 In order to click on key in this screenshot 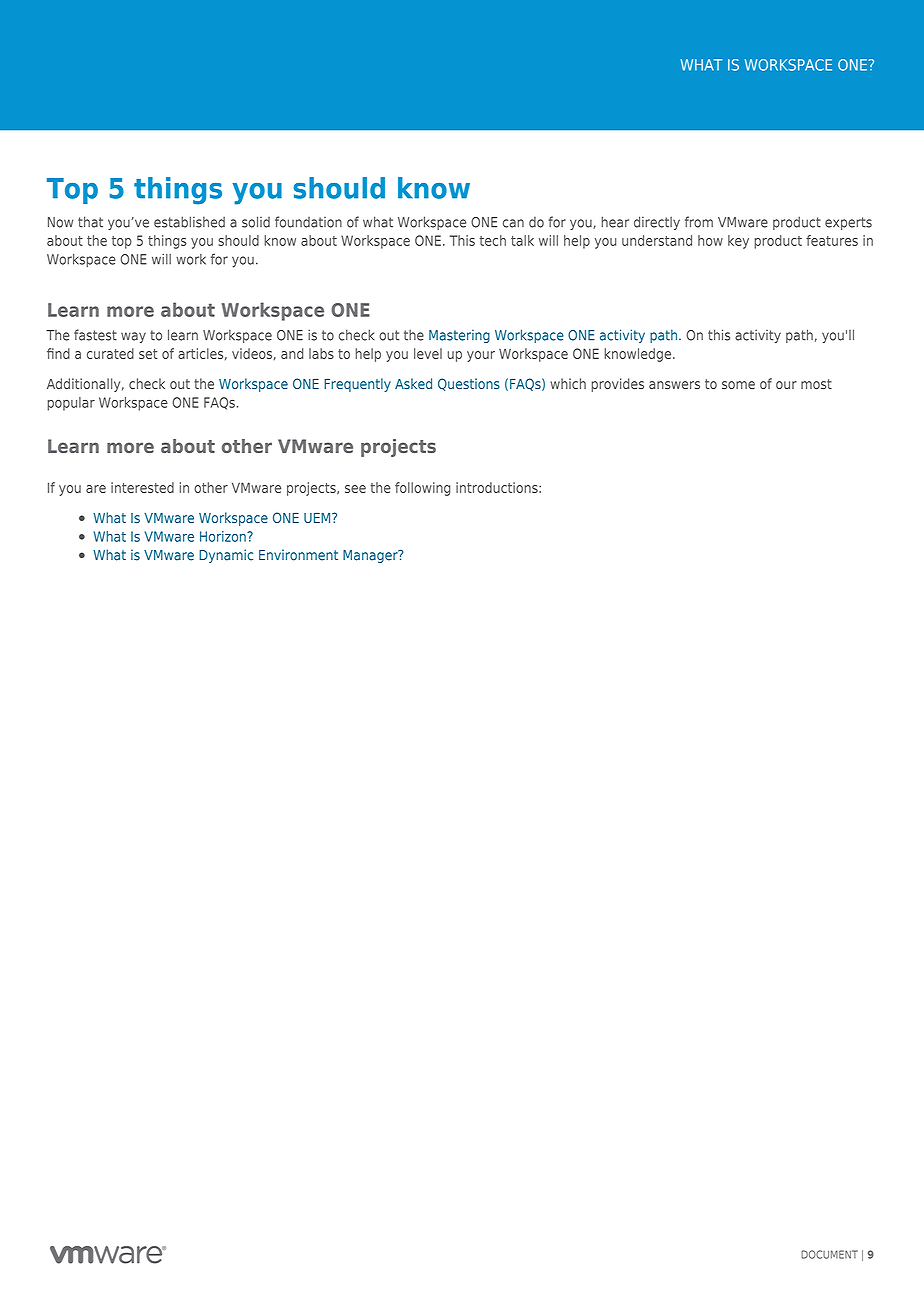, I will do `click(738, 242)`.
